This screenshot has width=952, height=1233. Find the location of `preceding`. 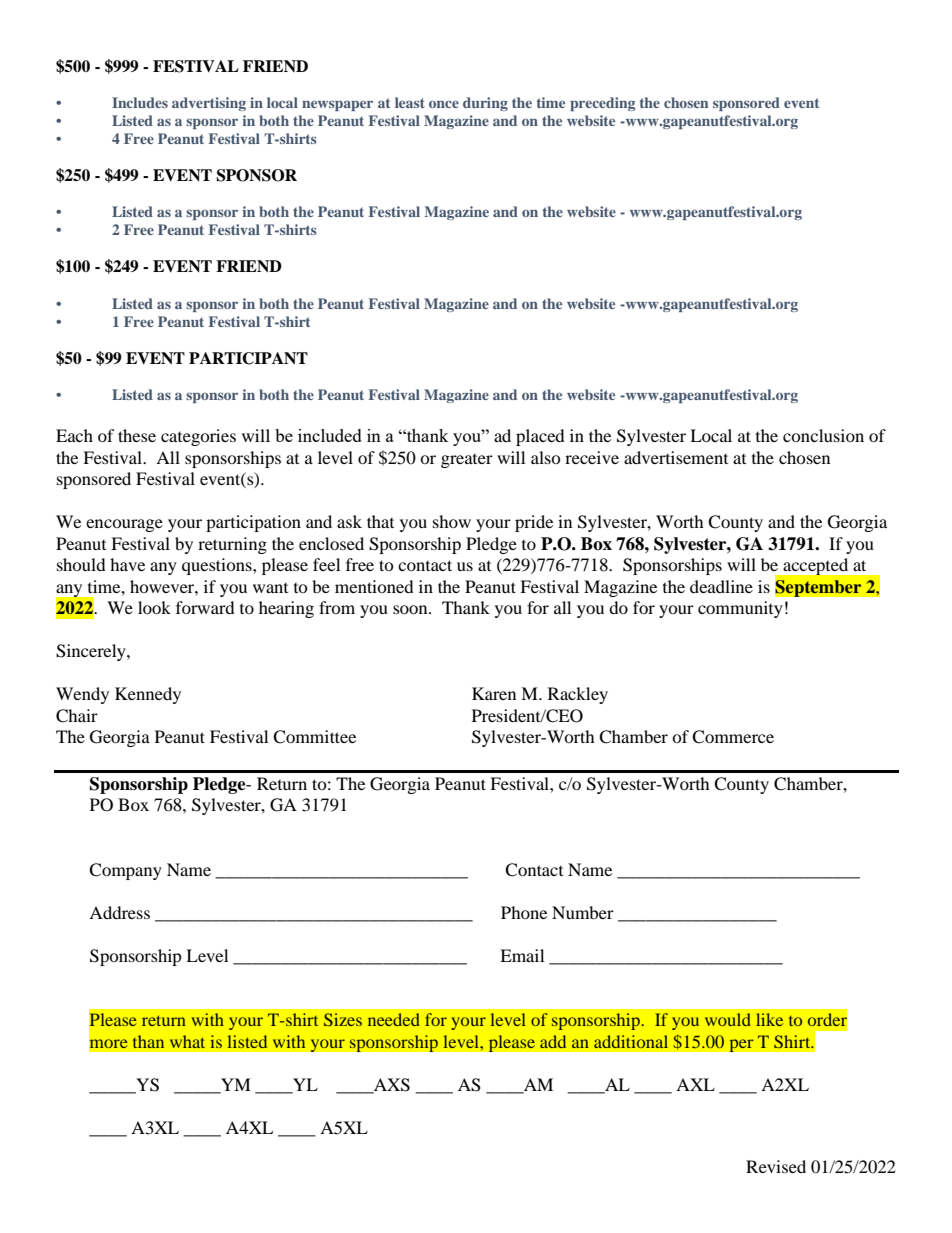

preceding is located at coordinates (602, 104).
